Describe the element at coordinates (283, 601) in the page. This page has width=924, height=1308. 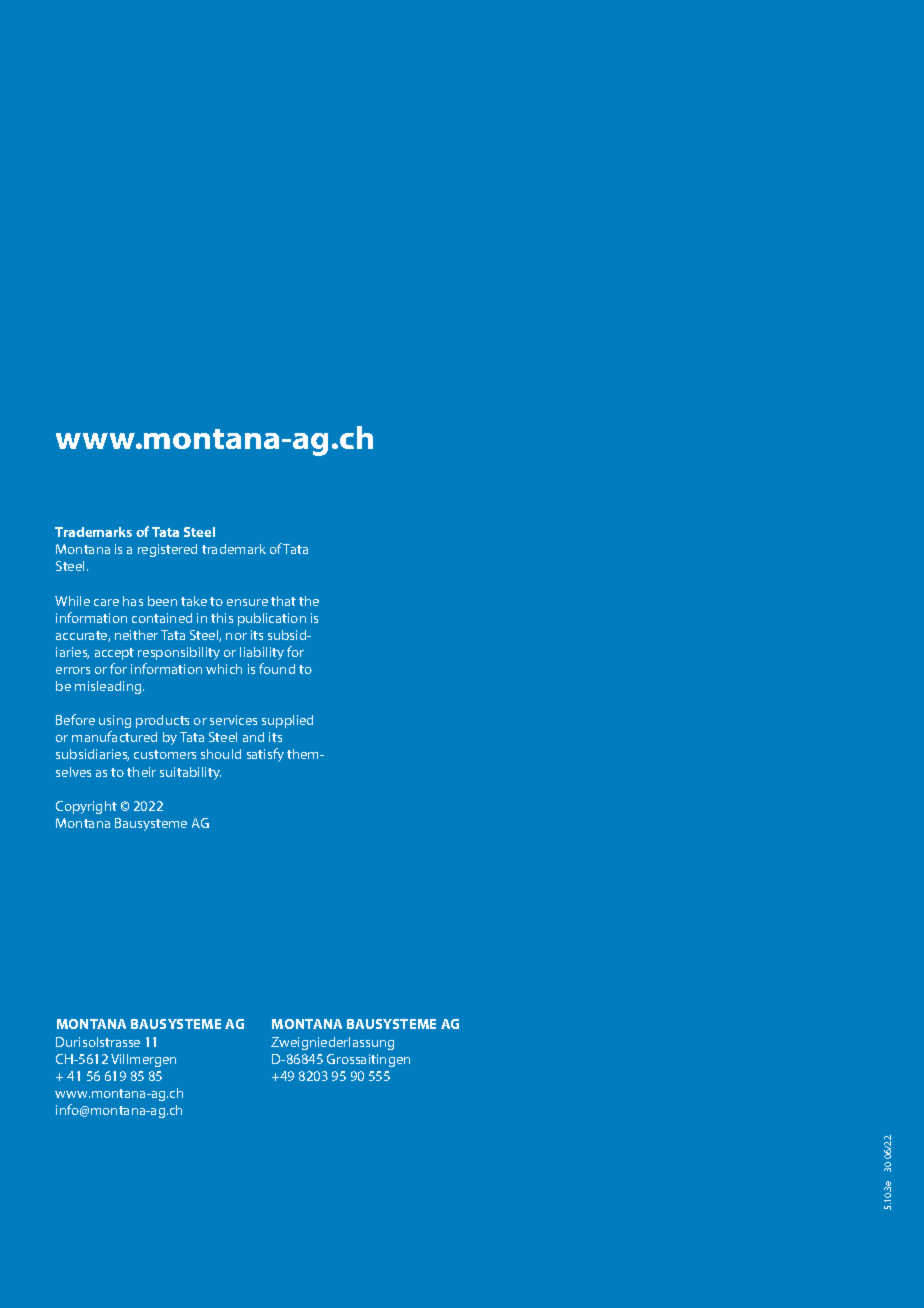
I see `that` at that location.
